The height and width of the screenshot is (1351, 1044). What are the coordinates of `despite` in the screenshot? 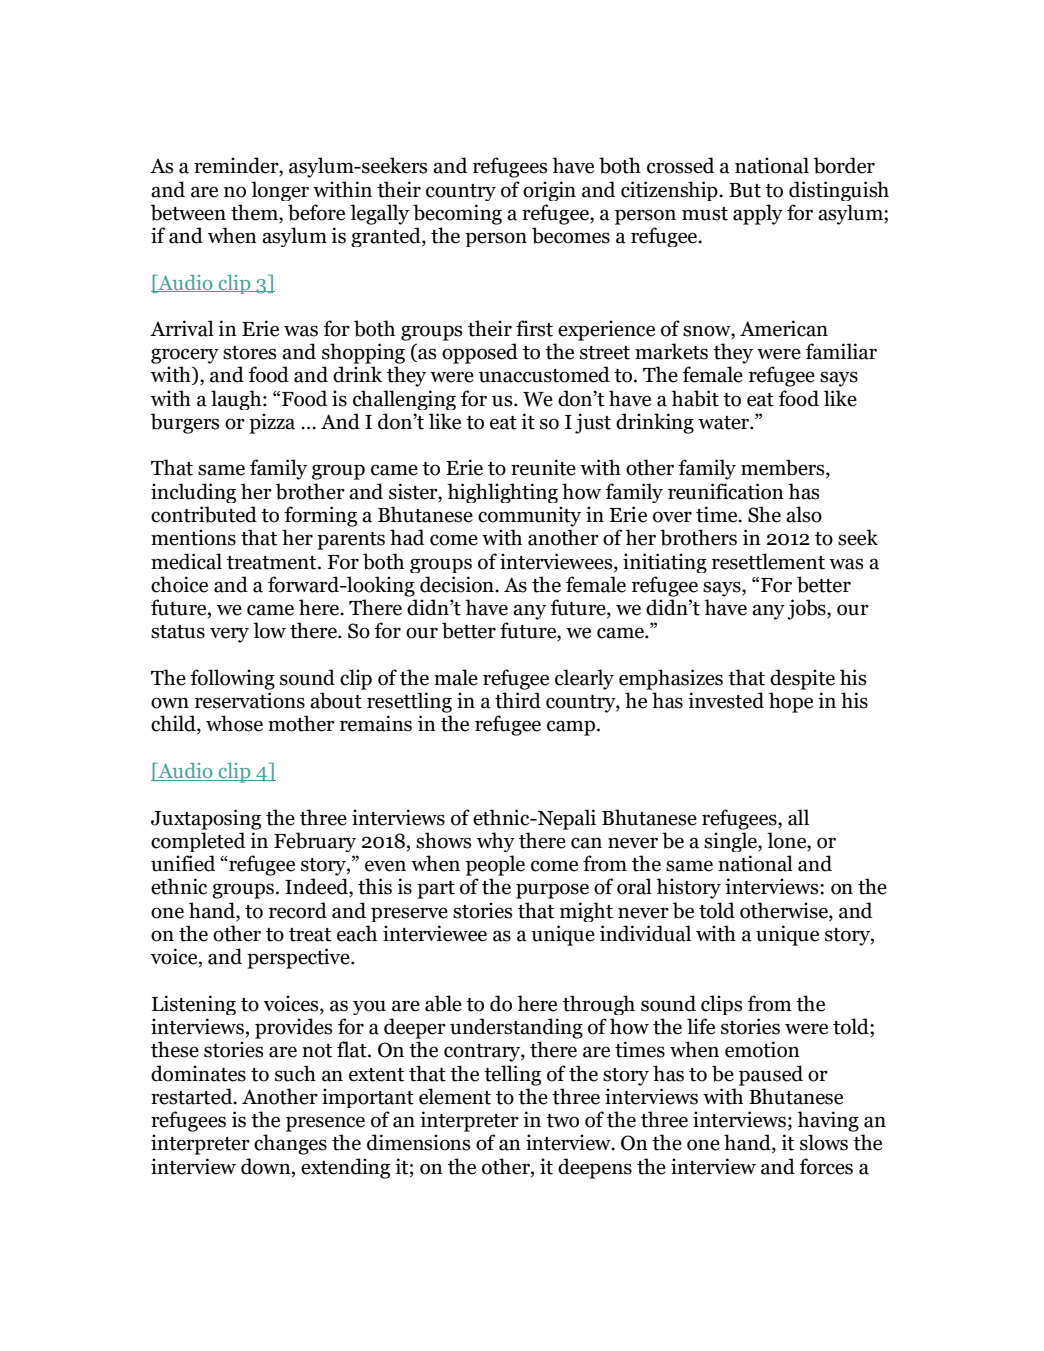 It's located at (802, 679).
